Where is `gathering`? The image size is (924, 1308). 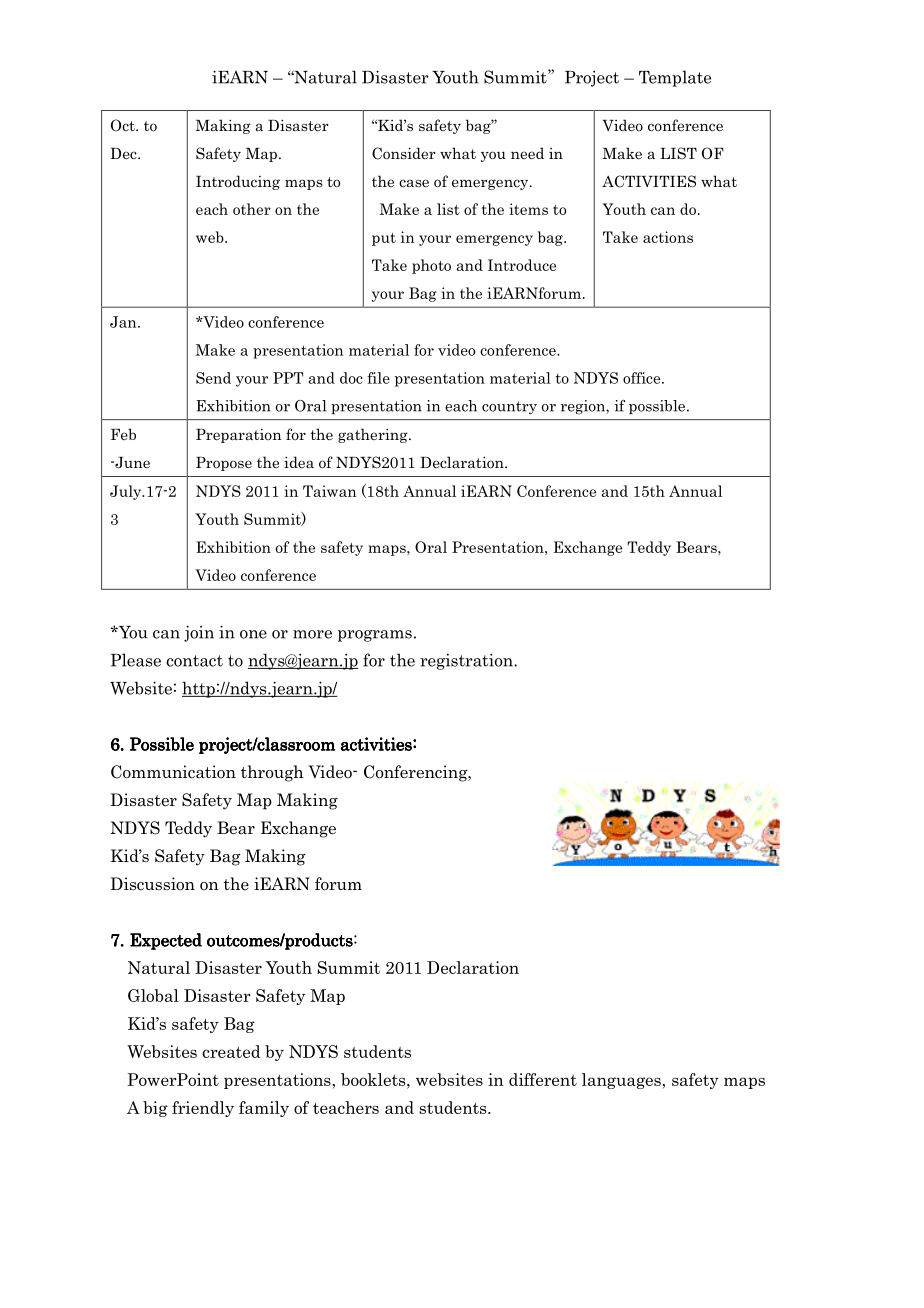
gathering is located at coordinates (374, 435).
